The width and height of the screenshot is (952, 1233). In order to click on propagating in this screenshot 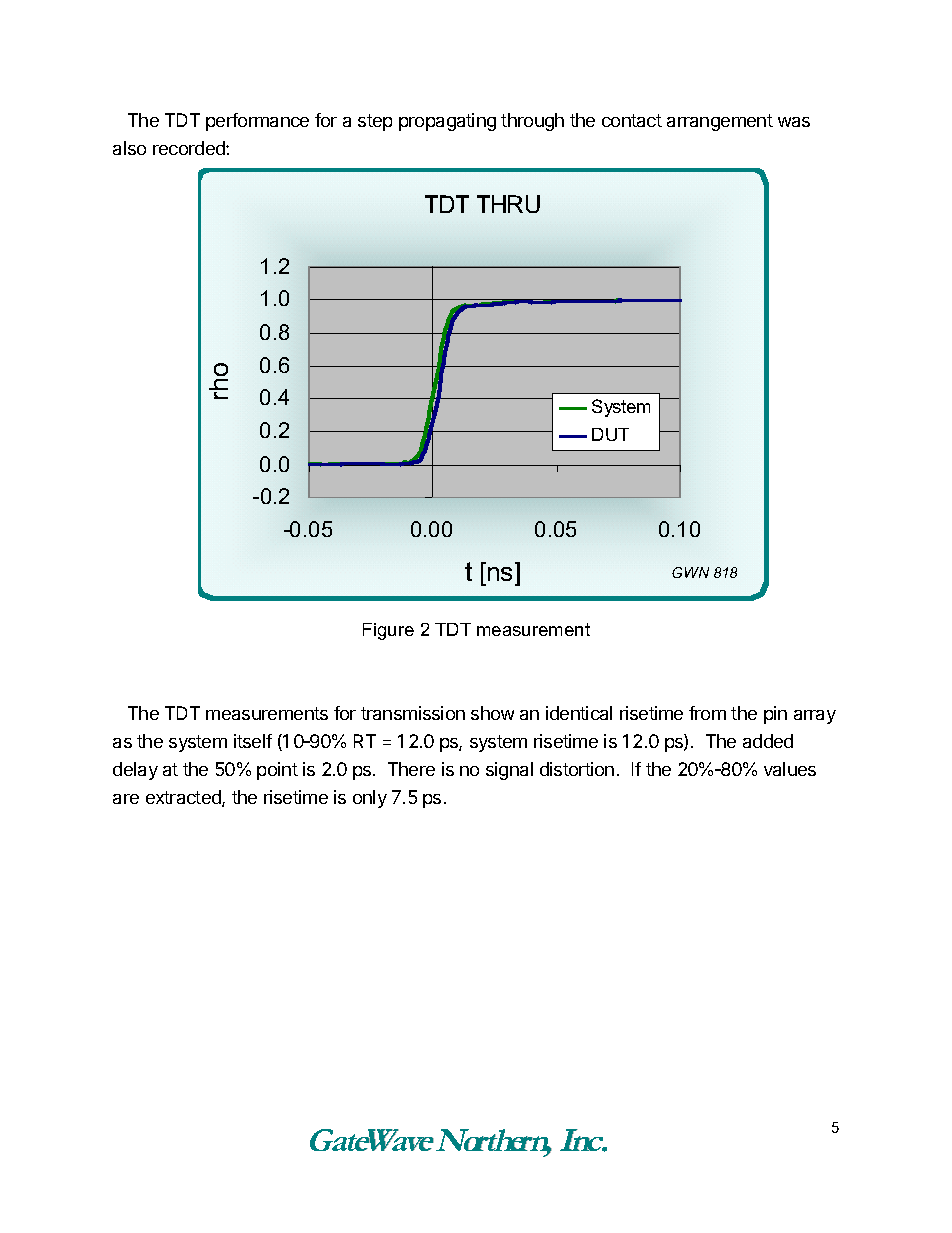, I will do `click(447, 122)`.
